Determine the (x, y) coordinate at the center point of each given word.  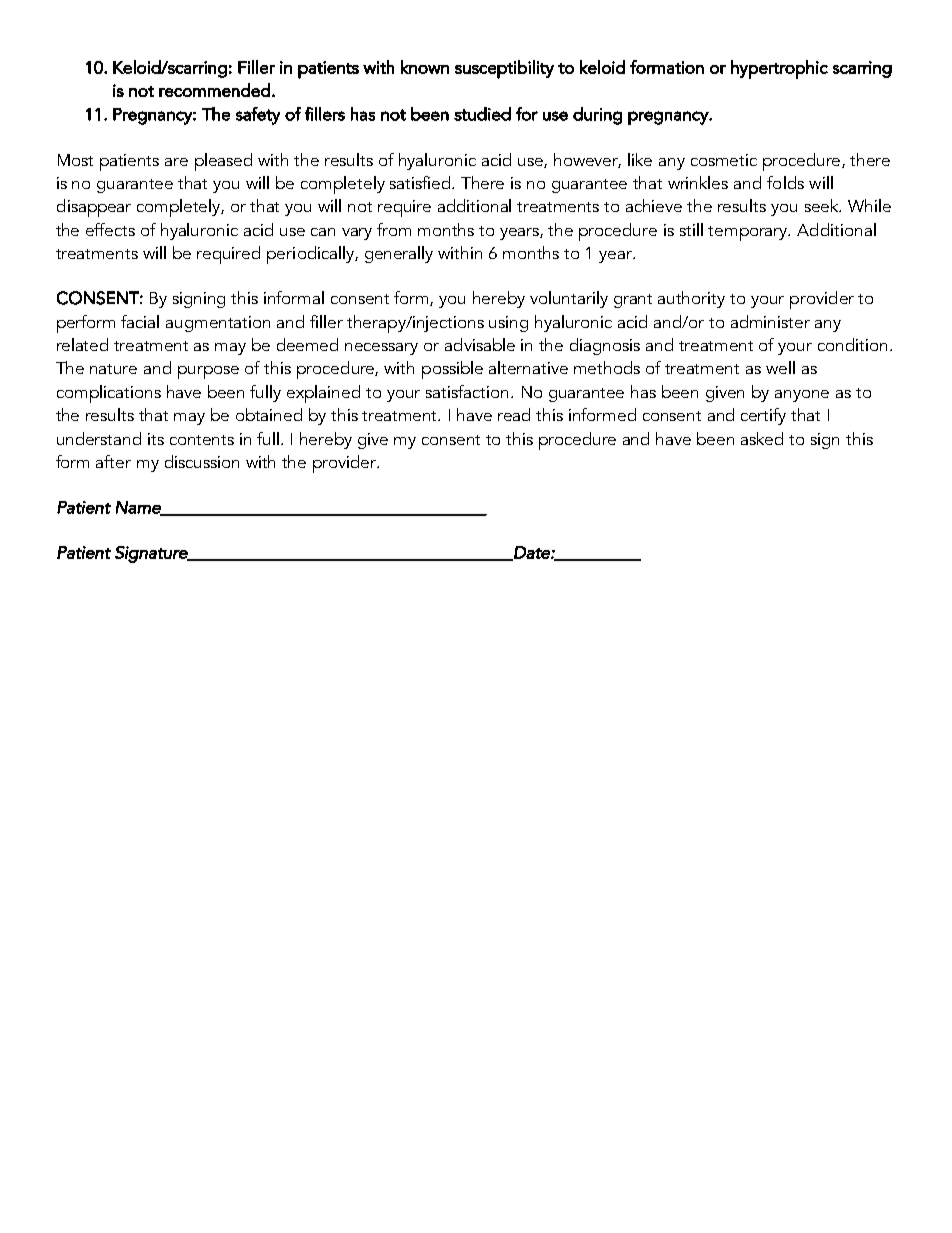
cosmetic (724, 160)
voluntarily (569, 299)
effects (110, 229)
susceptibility (504, 69)
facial (140, 321)
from (394, 229)
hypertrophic (779, 69)
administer (770, 321)
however (587, 160)
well (780, 367)
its (156, 439)
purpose (208, 372)
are (176, 162)
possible (452, 370)
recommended (214, 90)
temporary (749, 233)
